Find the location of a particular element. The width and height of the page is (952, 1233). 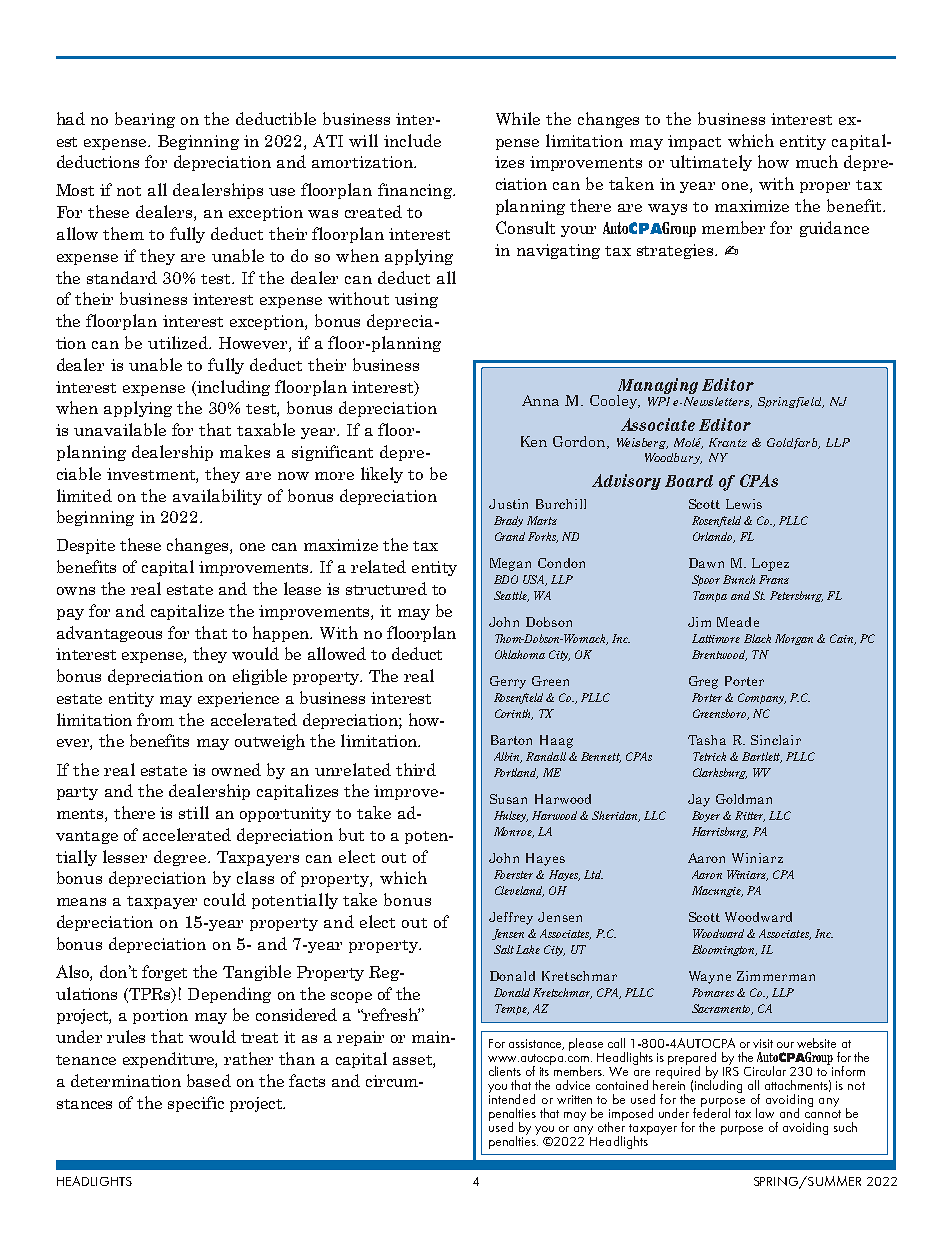

law is located at coordinates (765, 1113).
